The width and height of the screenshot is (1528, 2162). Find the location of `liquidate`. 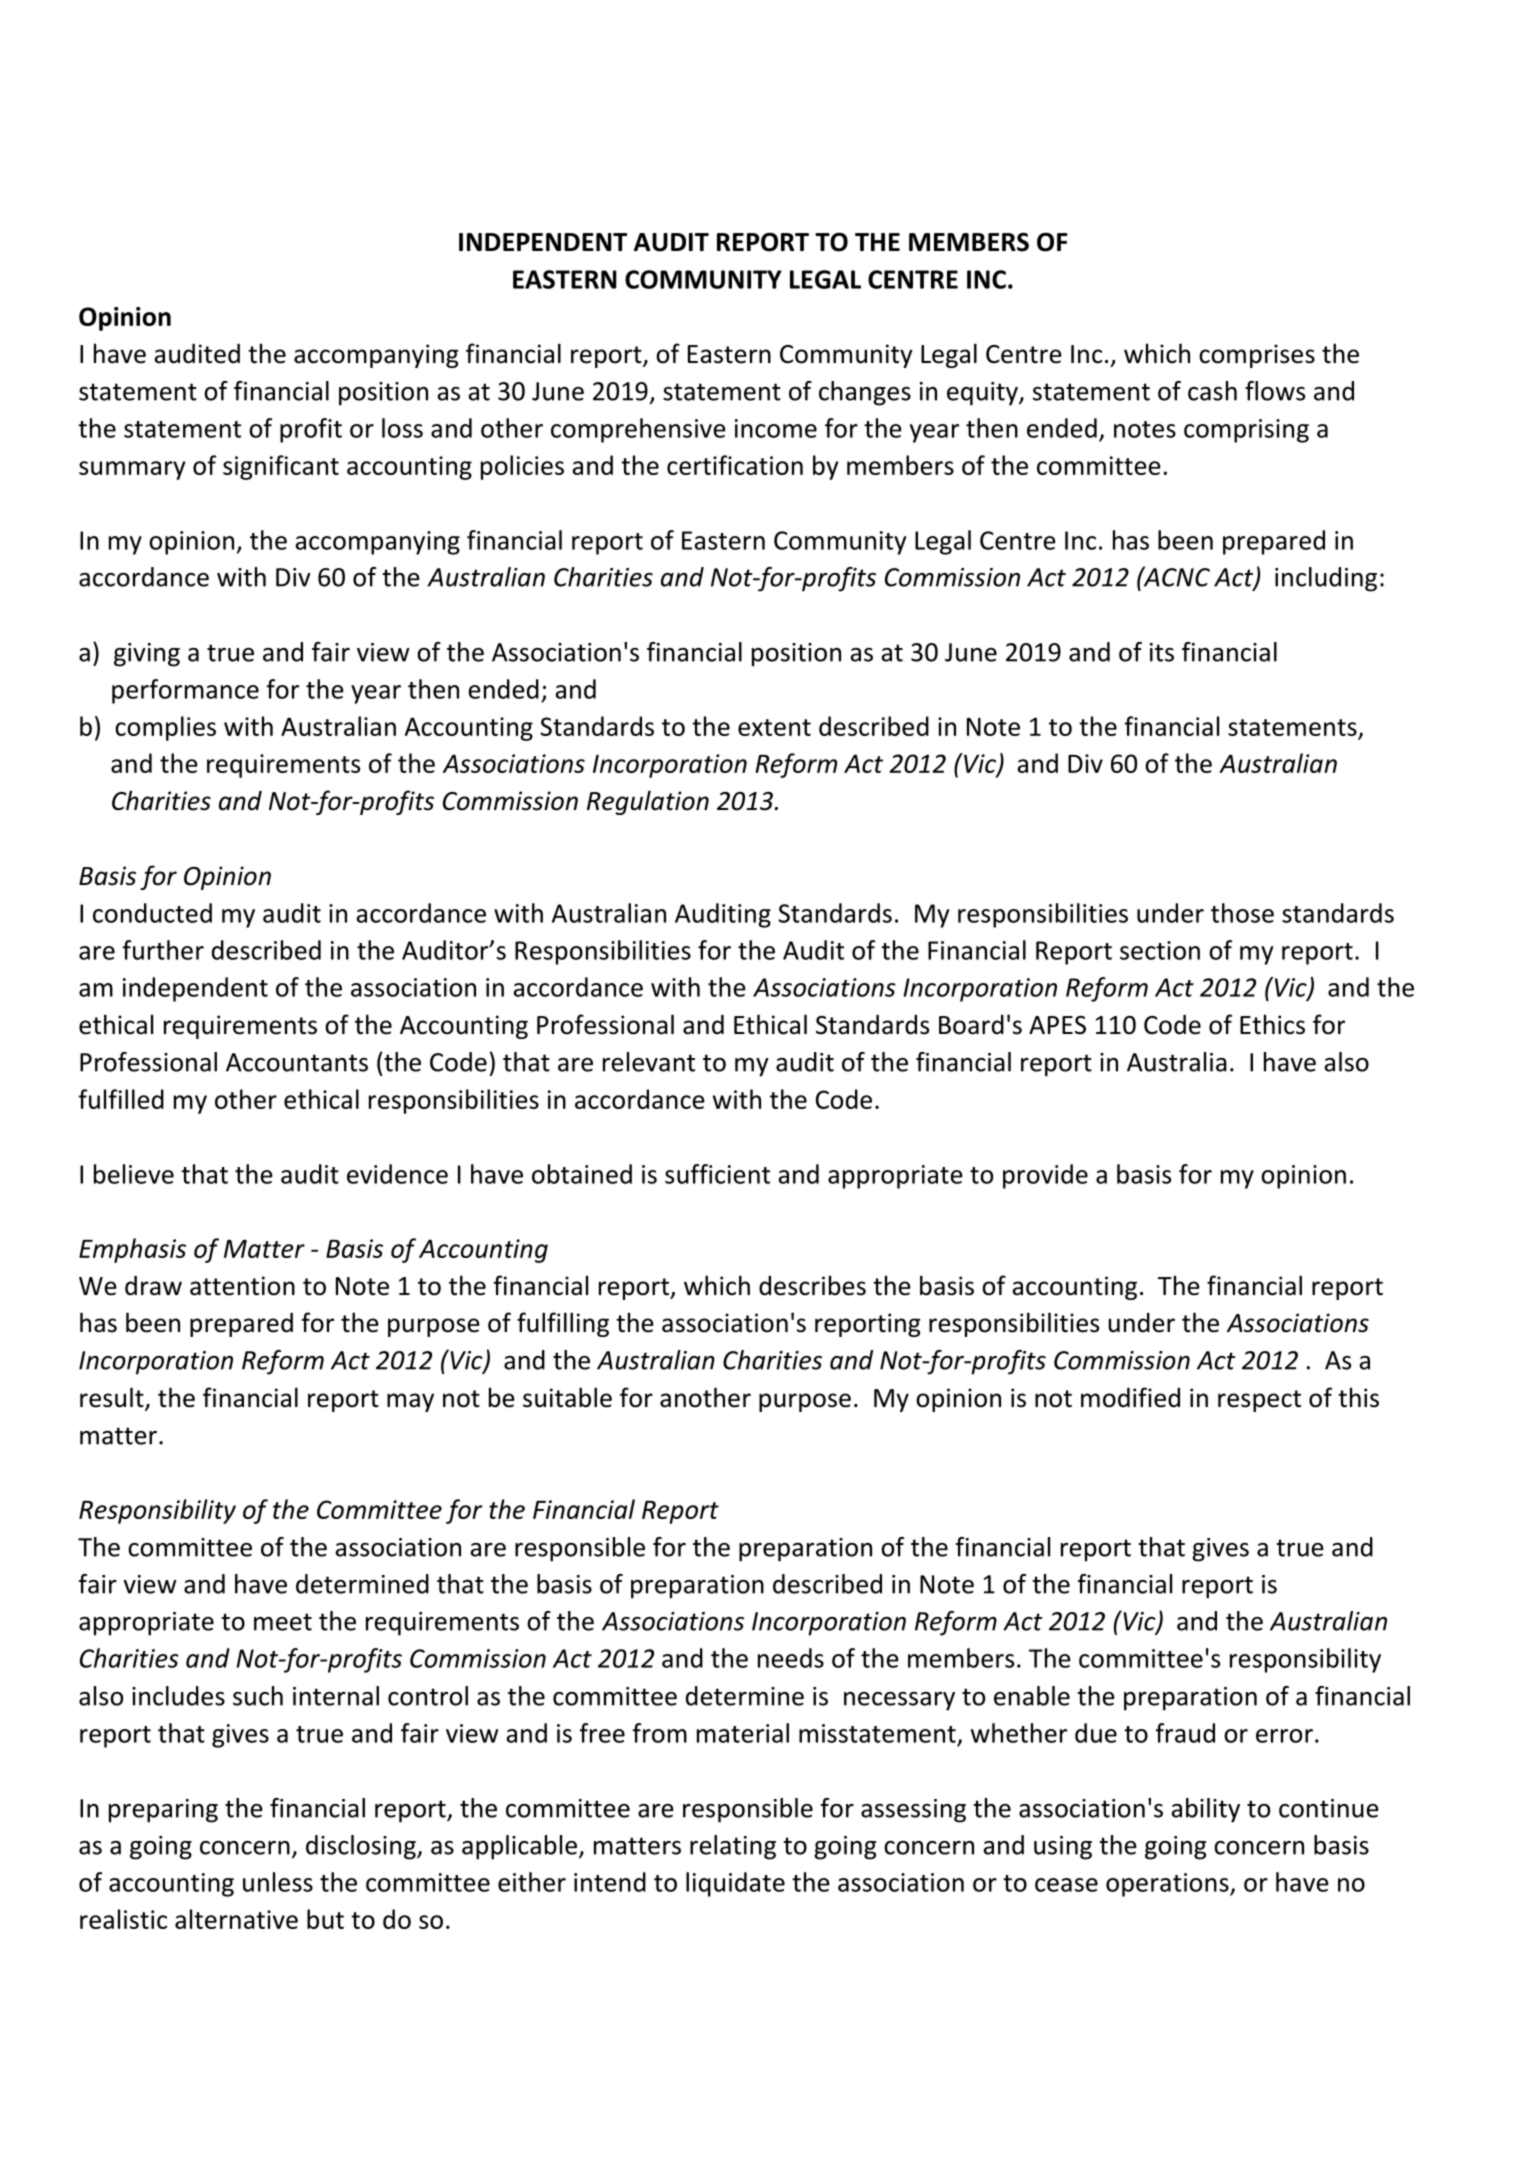

liquidate is located at coordinates (735, 1884).
